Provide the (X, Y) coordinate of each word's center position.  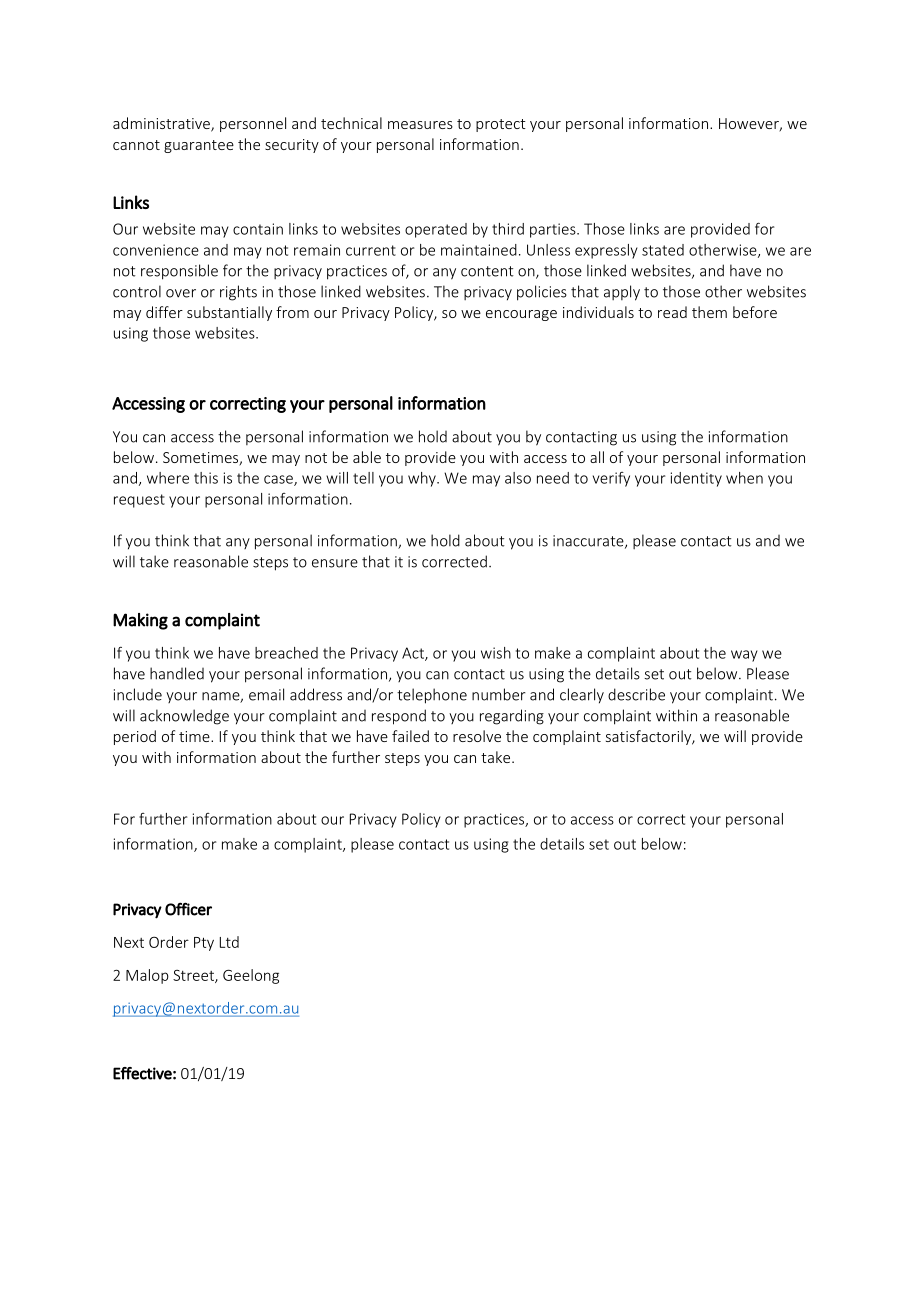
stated (663, 250)
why (423, 479)
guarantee (199, 146)
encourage (521, 315)
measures (420, 125)
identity (696, 479)
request (139, 501)
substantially (229, 313)
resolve (477, 736)
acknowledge (184, 717)
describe (636, 694)
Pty (204, 944)
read (672, 312)
